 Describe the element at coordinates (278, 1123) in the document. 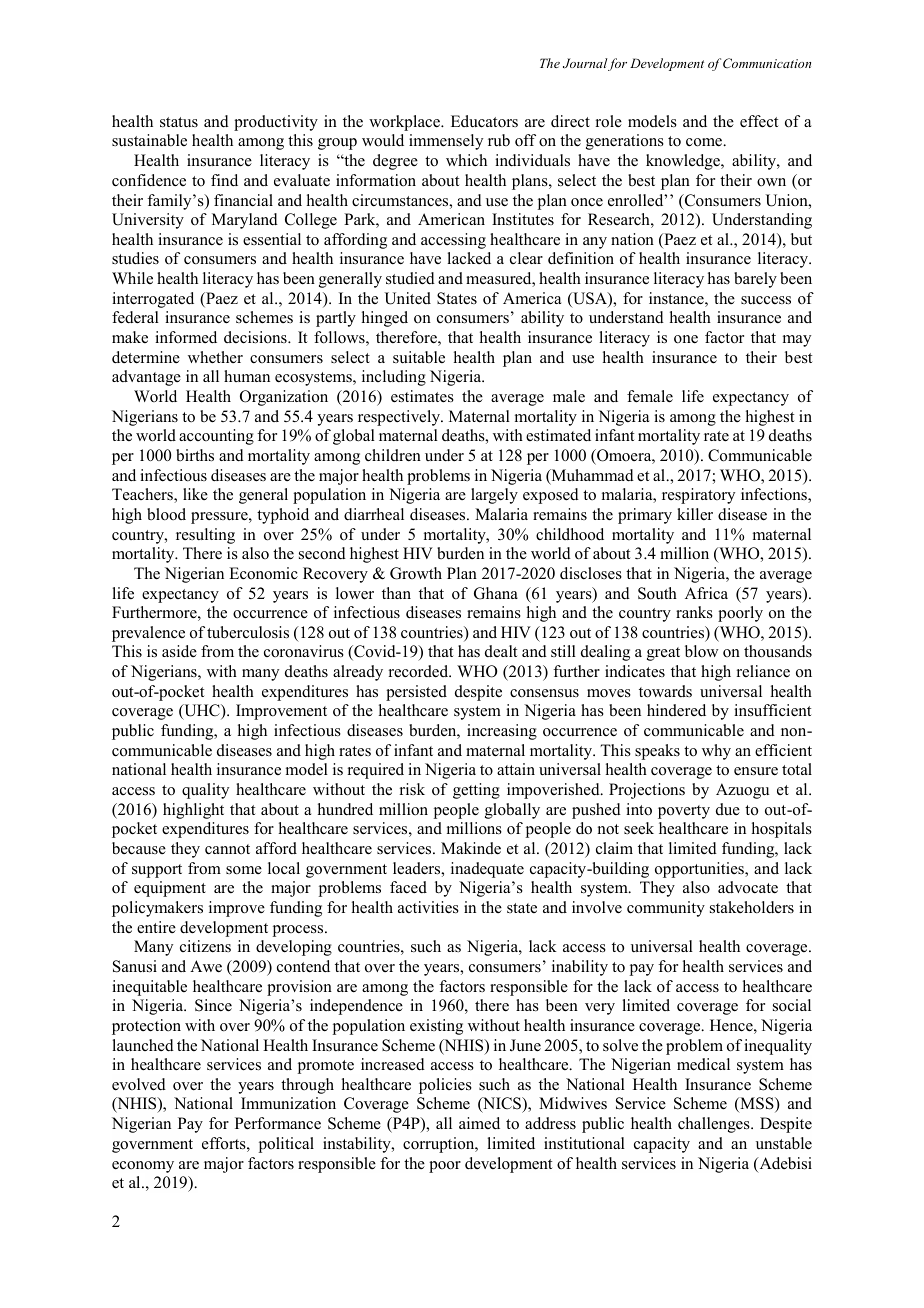

I see `Performance` at that location.
